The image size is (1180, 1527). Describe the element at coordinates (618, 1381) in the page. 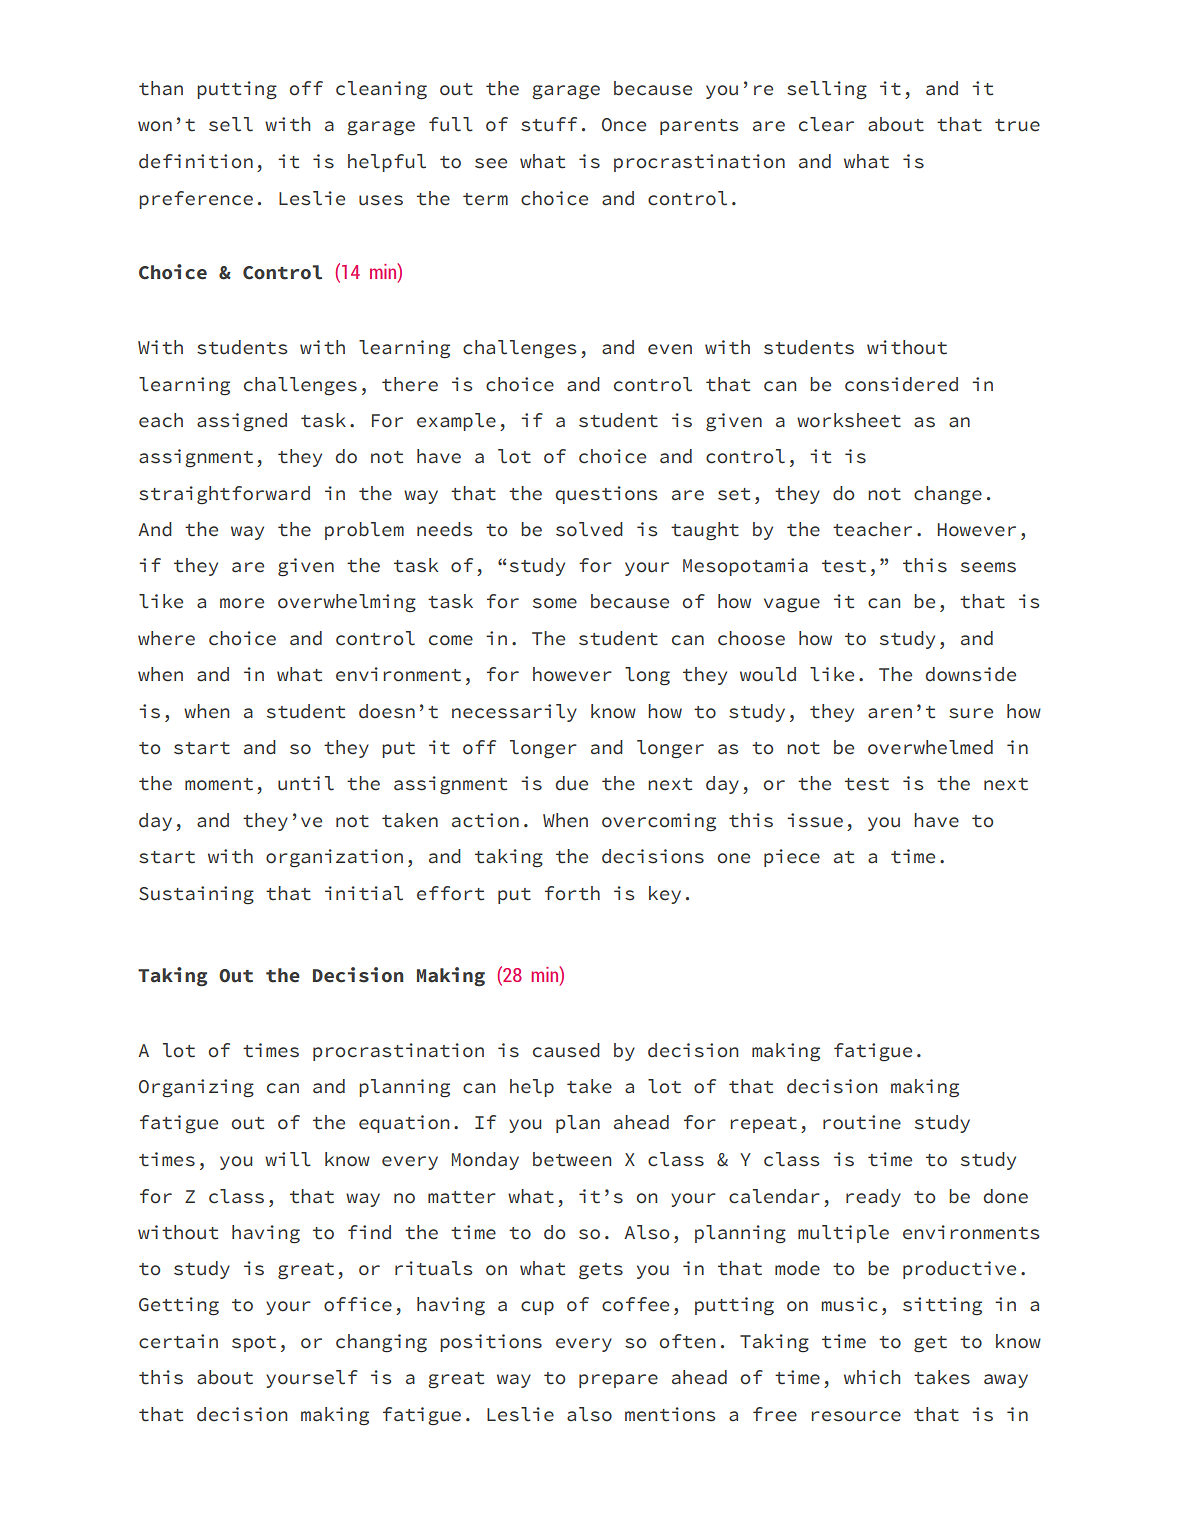

I see `prepare` at that location.
